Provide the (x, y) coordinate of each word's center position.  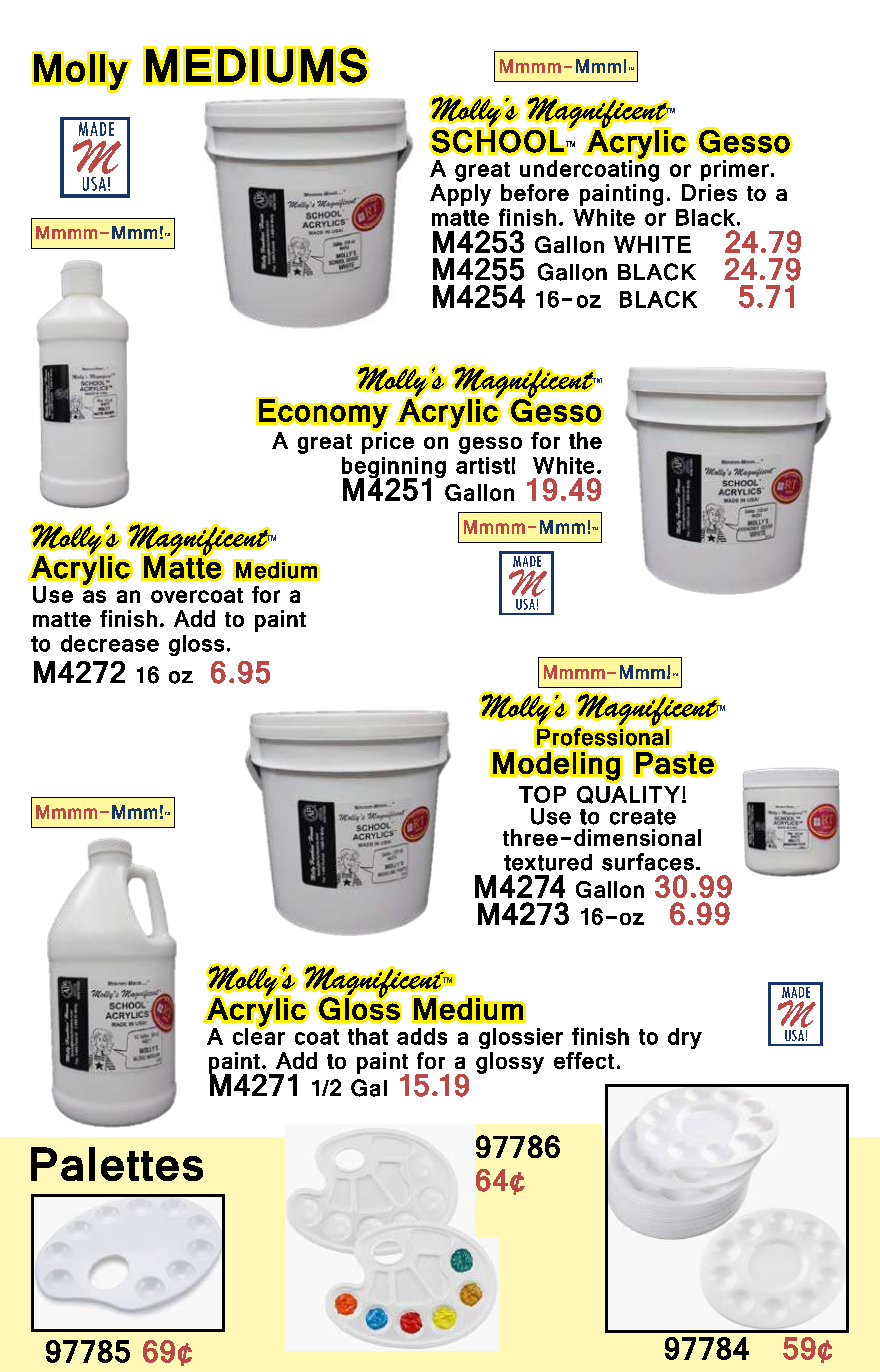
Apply (460, 195)
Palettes (117, 1164)
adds (422, 1036)
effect (584, 1060)
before (535, 192)
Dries (709, 192)
